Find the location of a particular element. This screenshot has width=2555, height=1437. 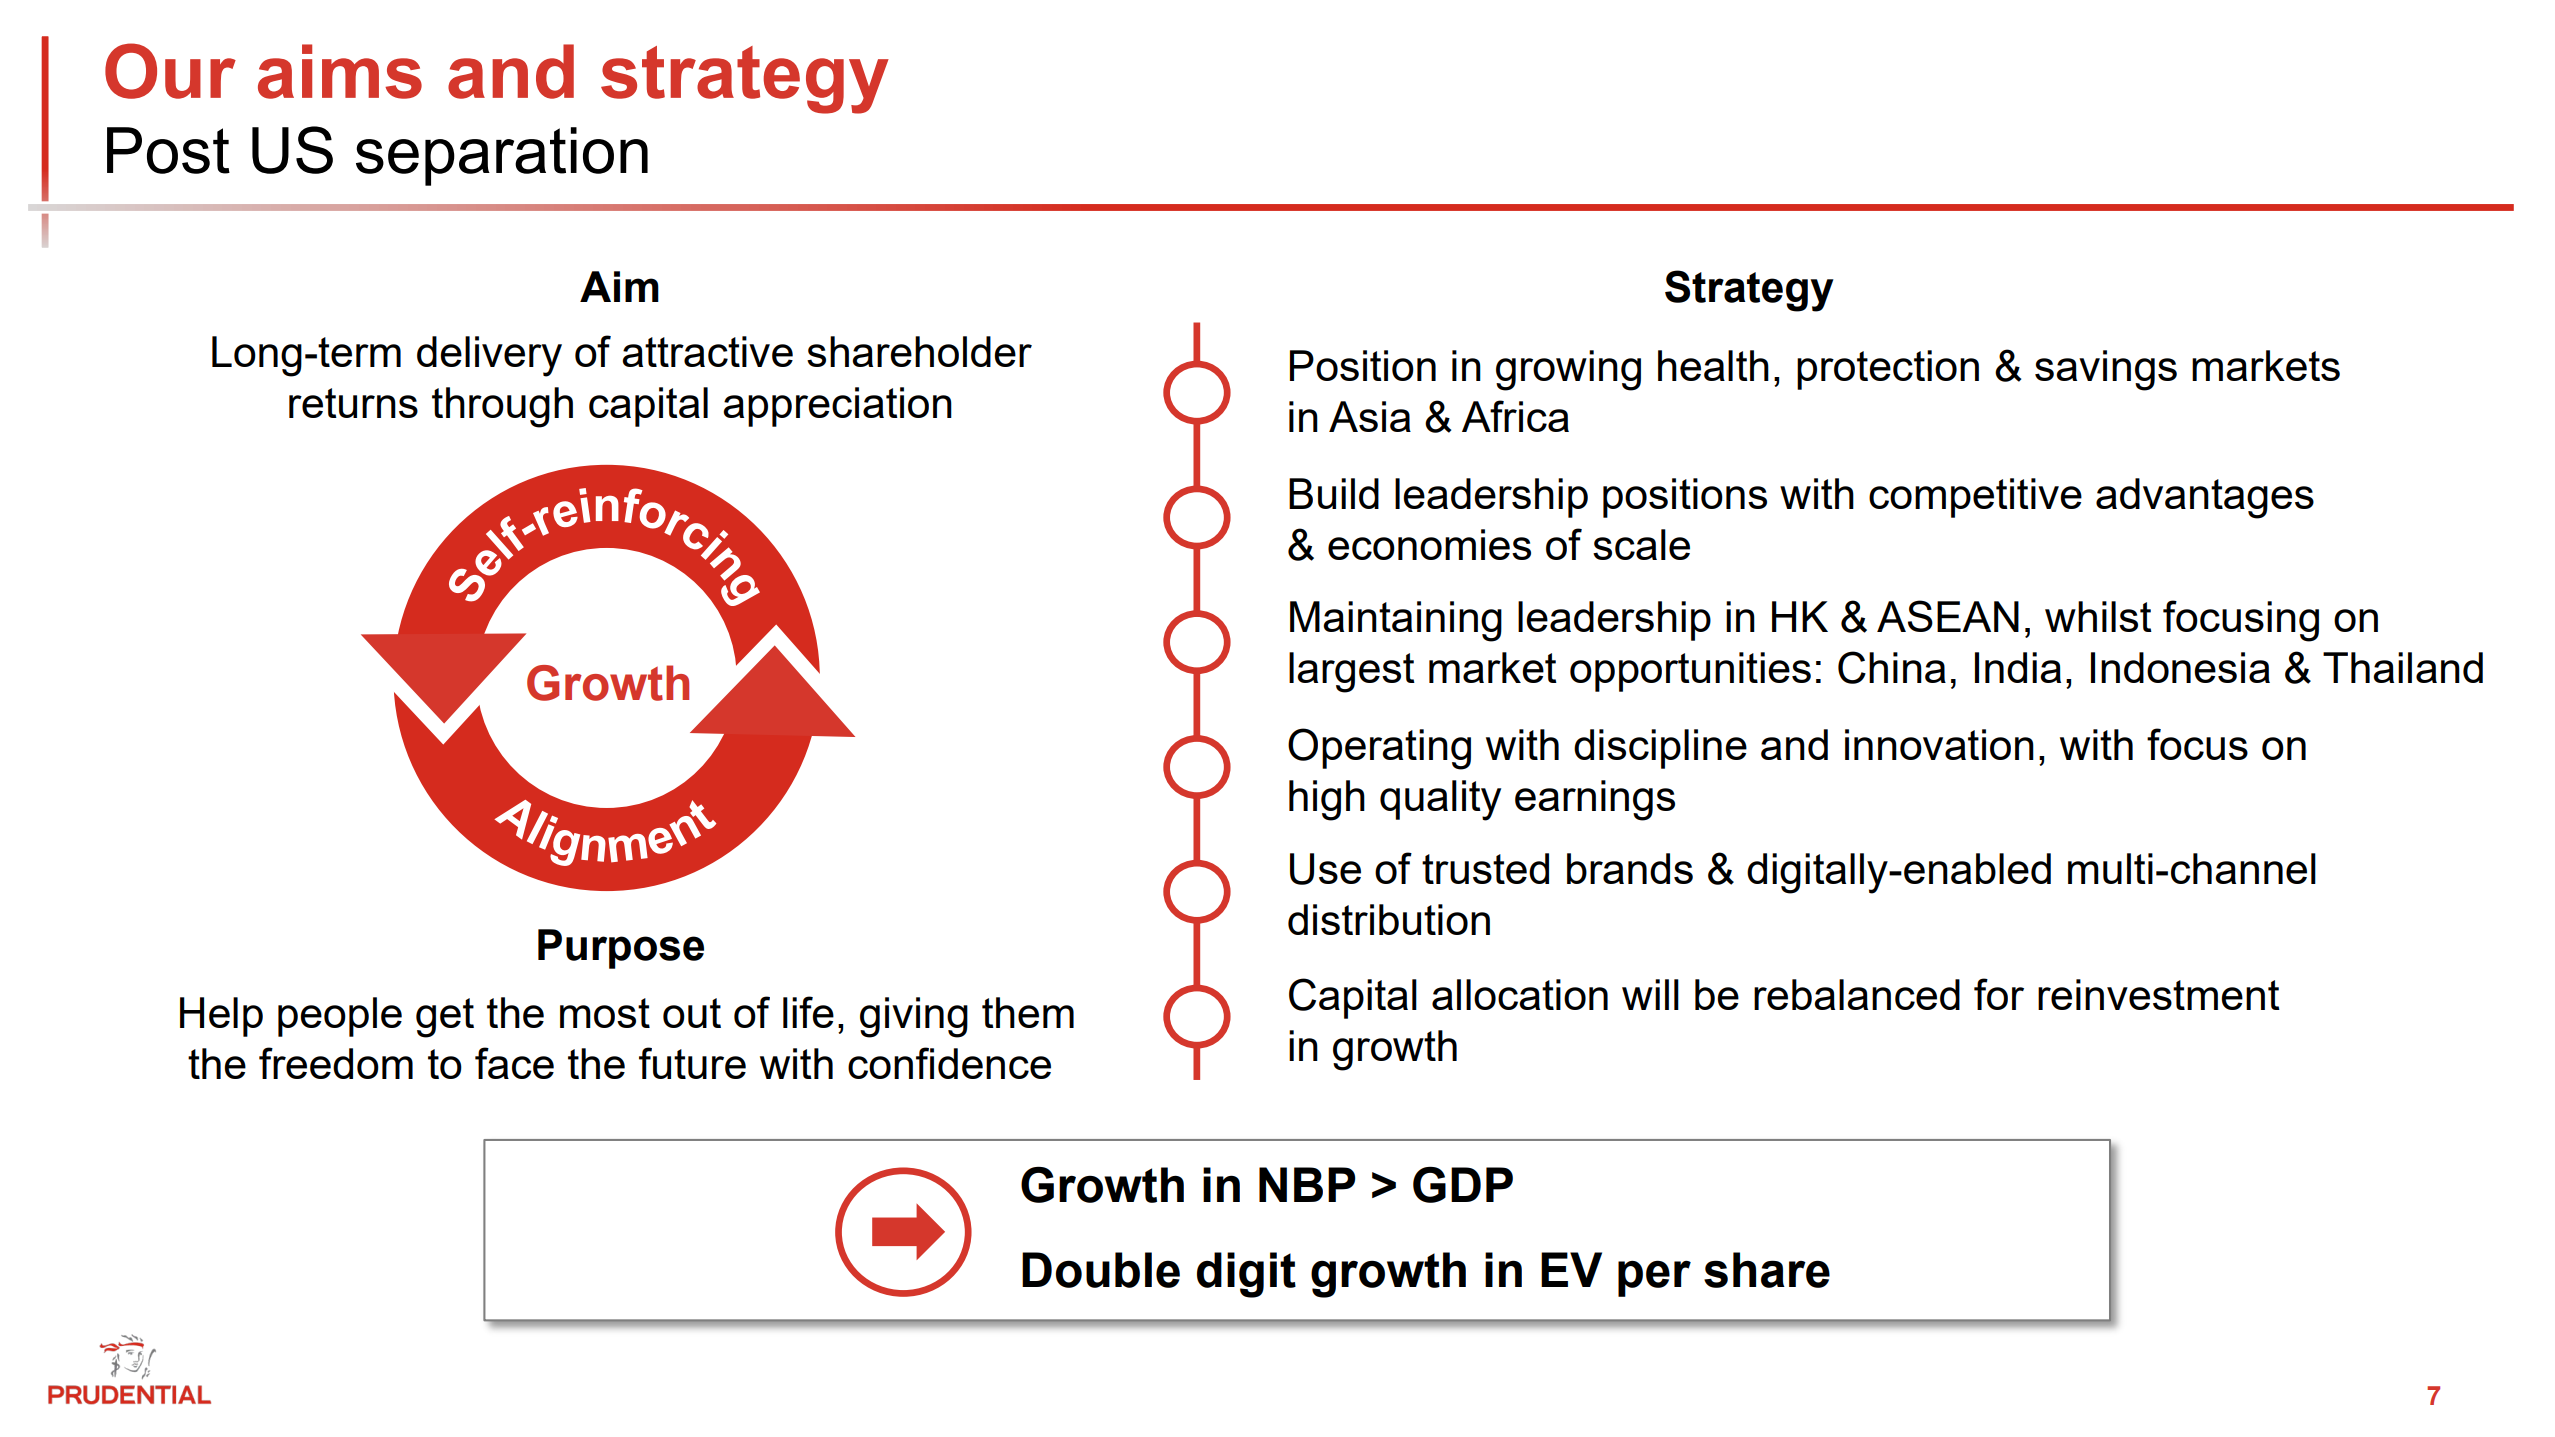

Double is located at coordinates (1101, 1270).
